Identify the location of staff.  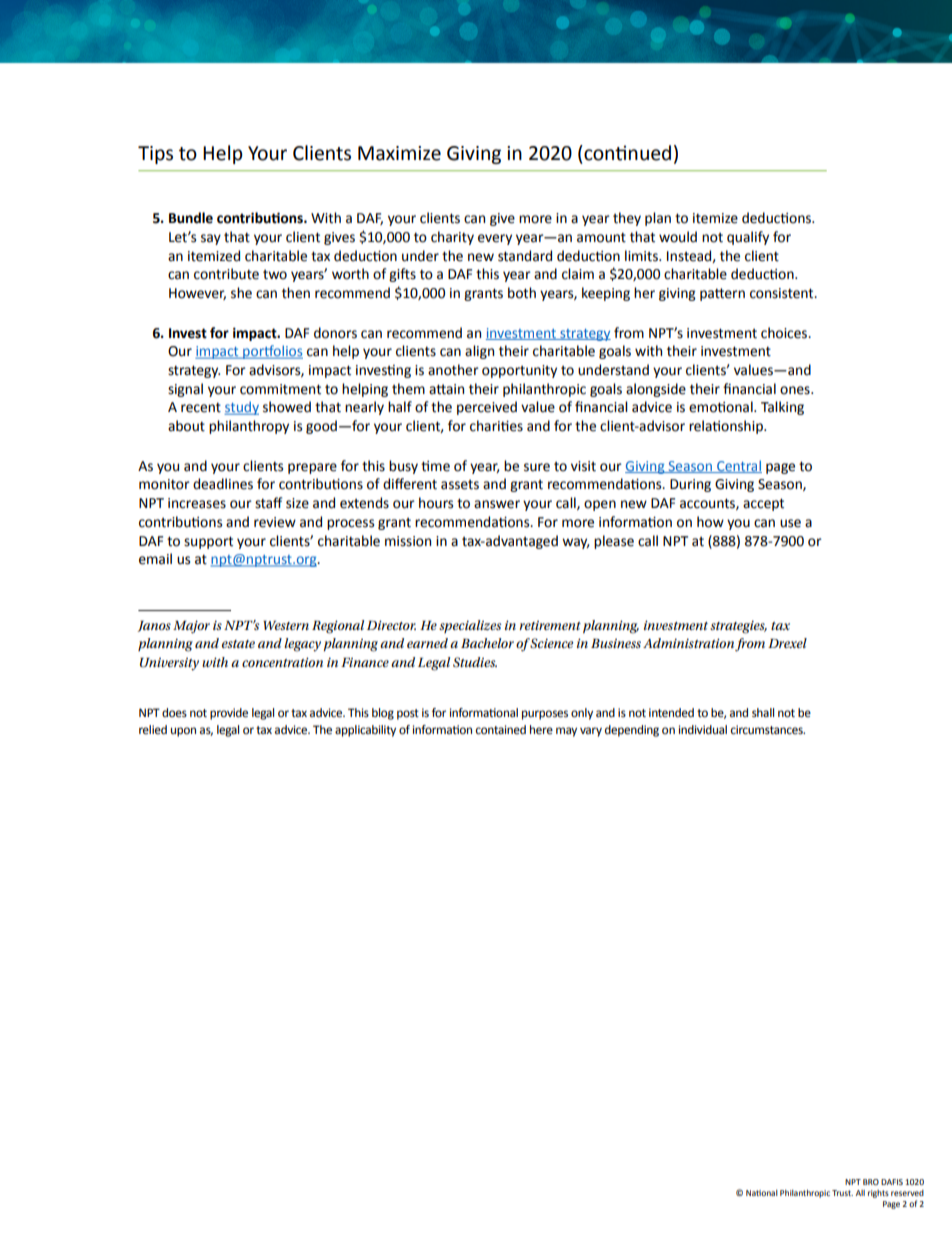
(268, 503).
